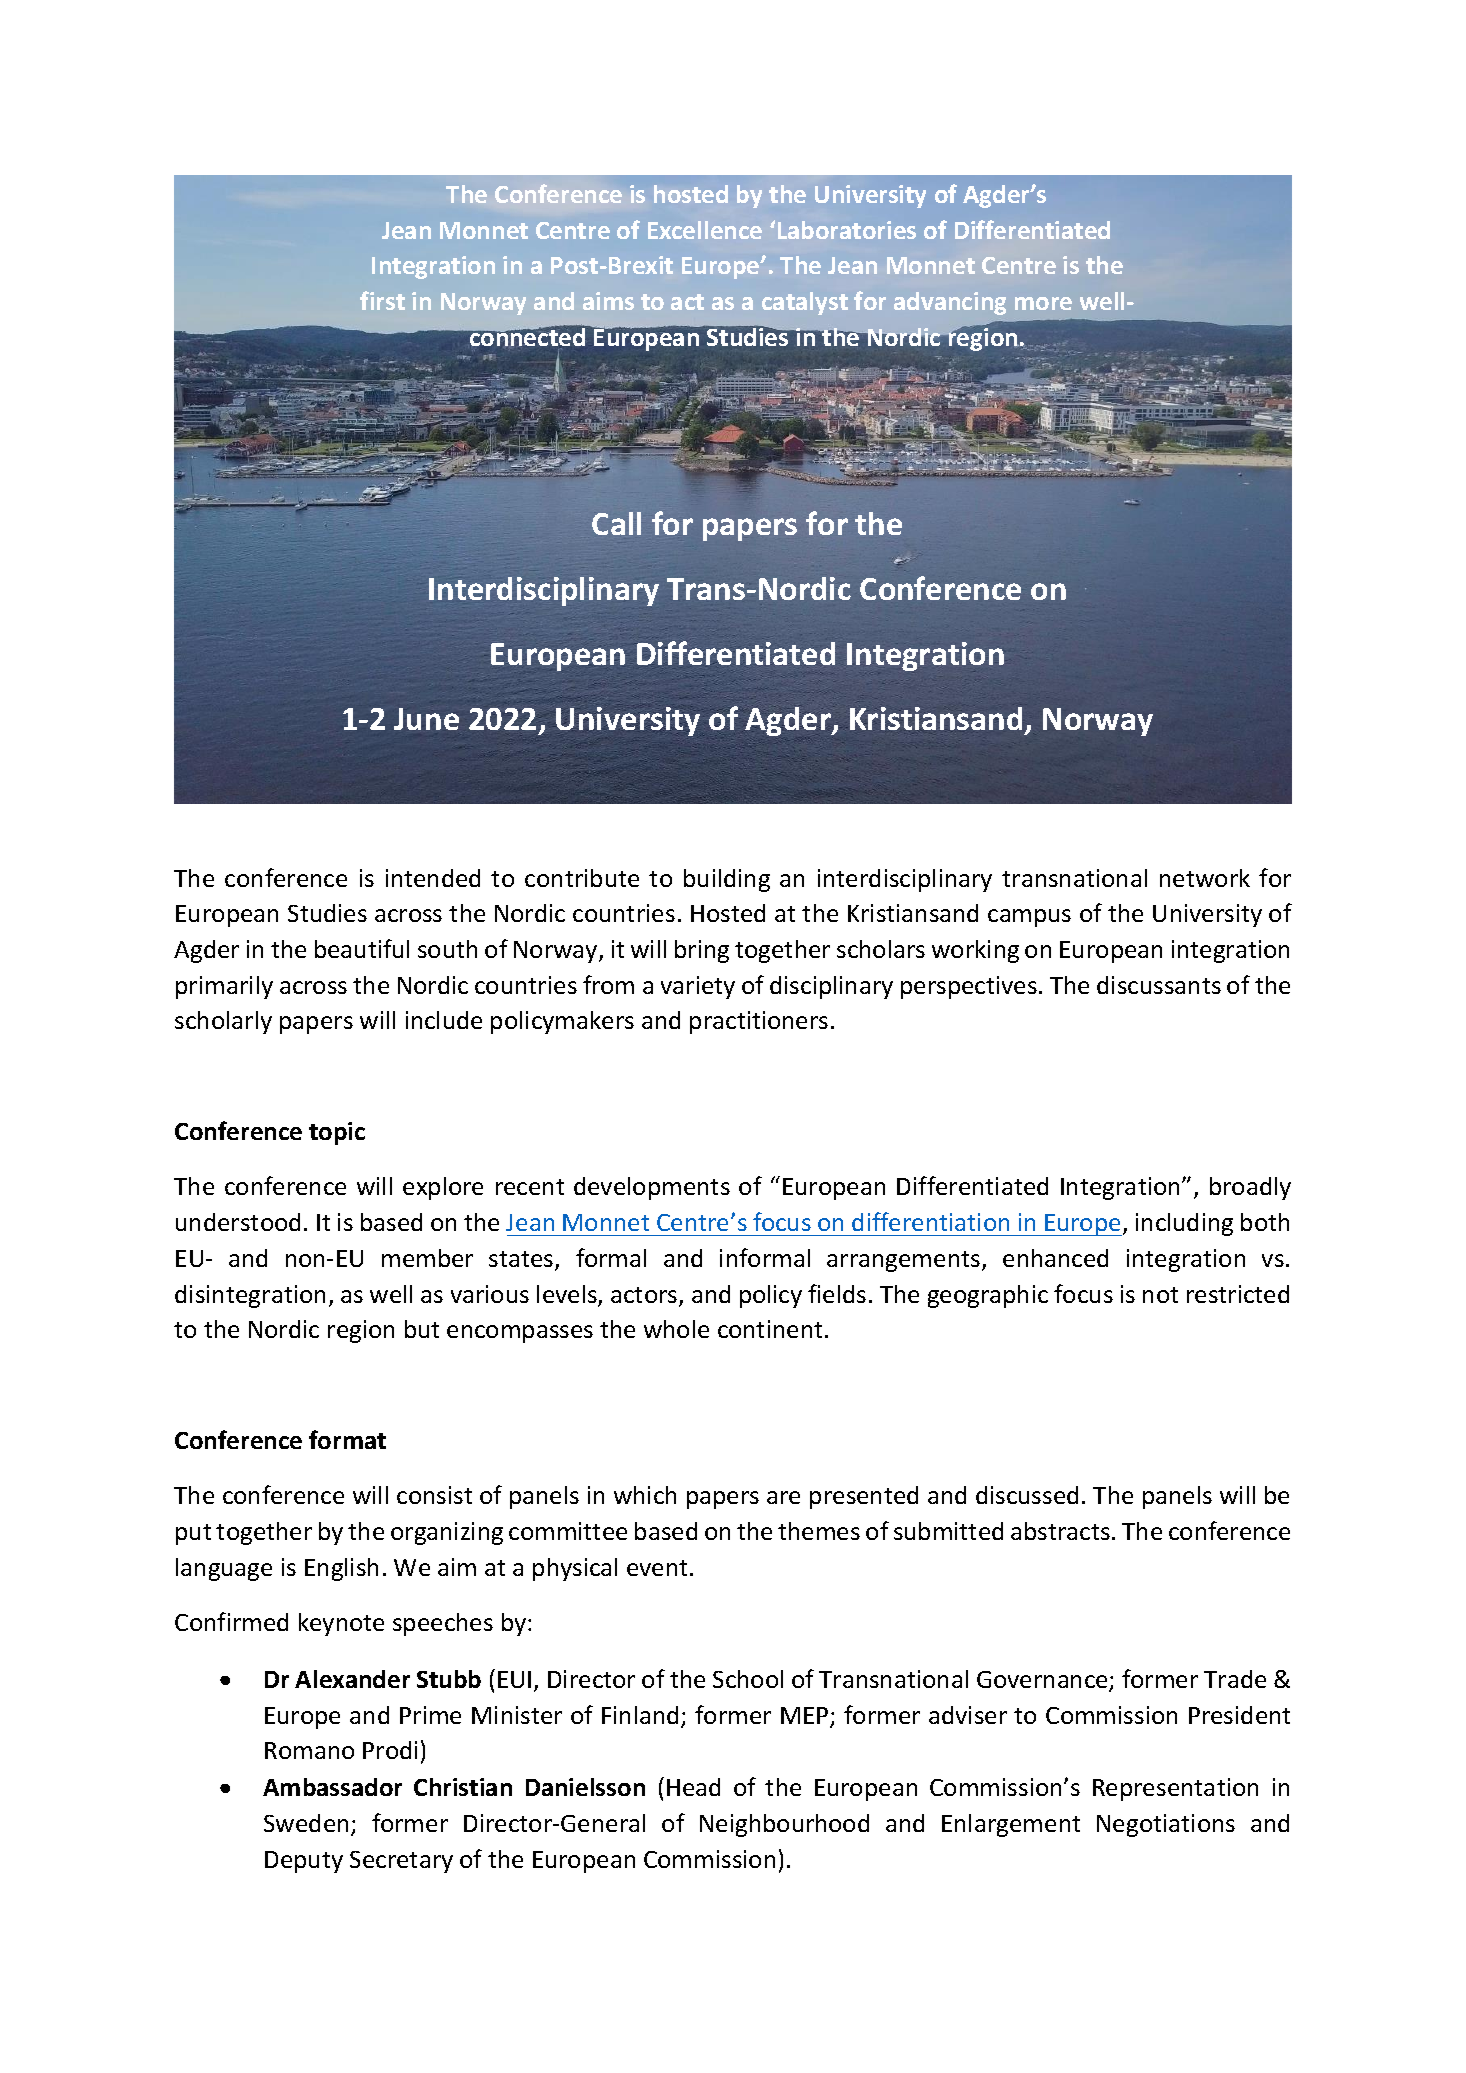 Image resolution: width=1466 pixels, height=2073 pixels. What do you see at coordinates (382, 300) in the screenshot?
I see `first` at bounding box center [382, 300].
